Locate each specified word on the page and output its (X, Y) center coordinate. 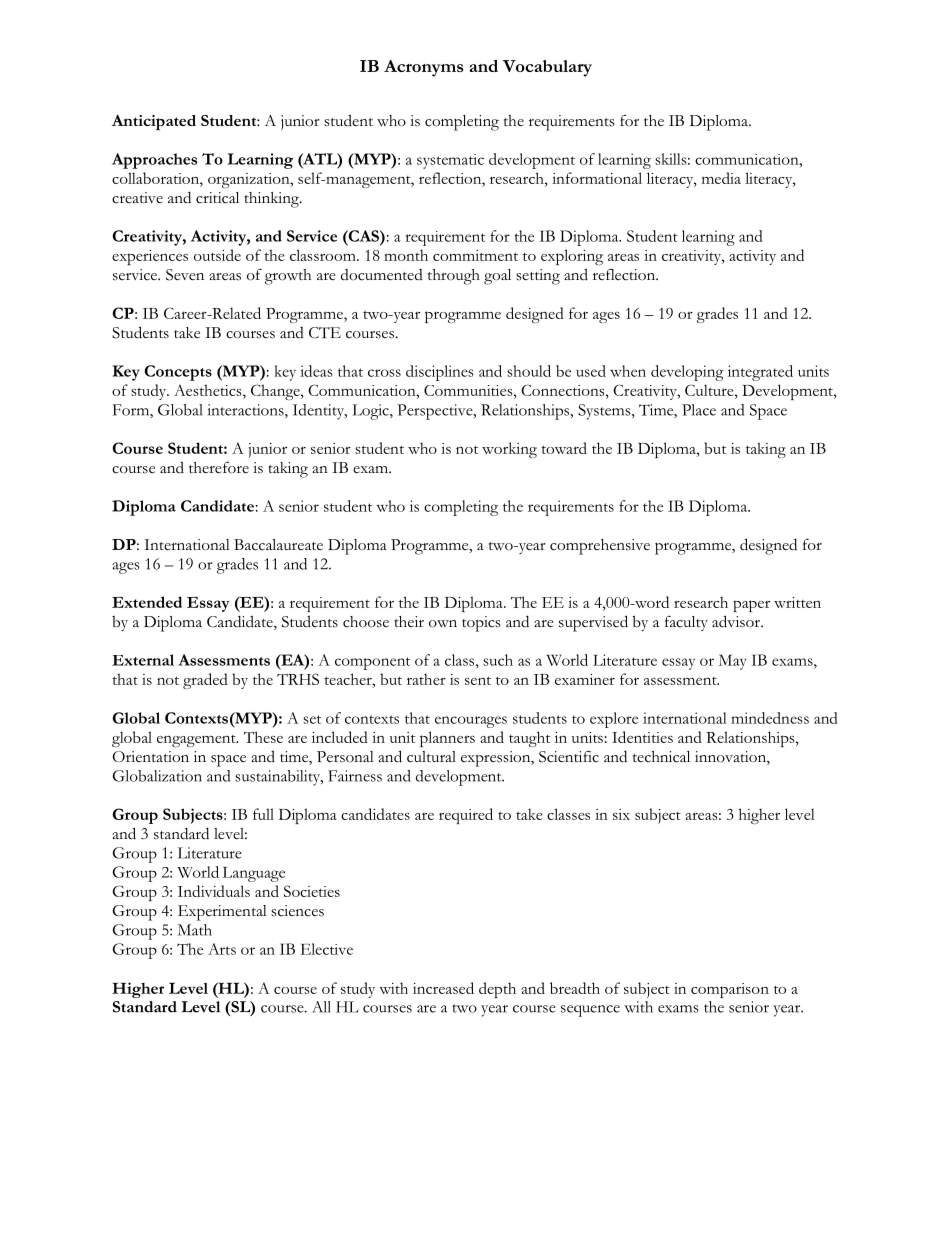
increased (443, 988)
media (721, 178)
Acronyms (424, 68)
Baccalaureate (278, 545)
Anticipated (154, 123)
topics (481, 624)
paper (751, 606)
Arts (222, 949)
